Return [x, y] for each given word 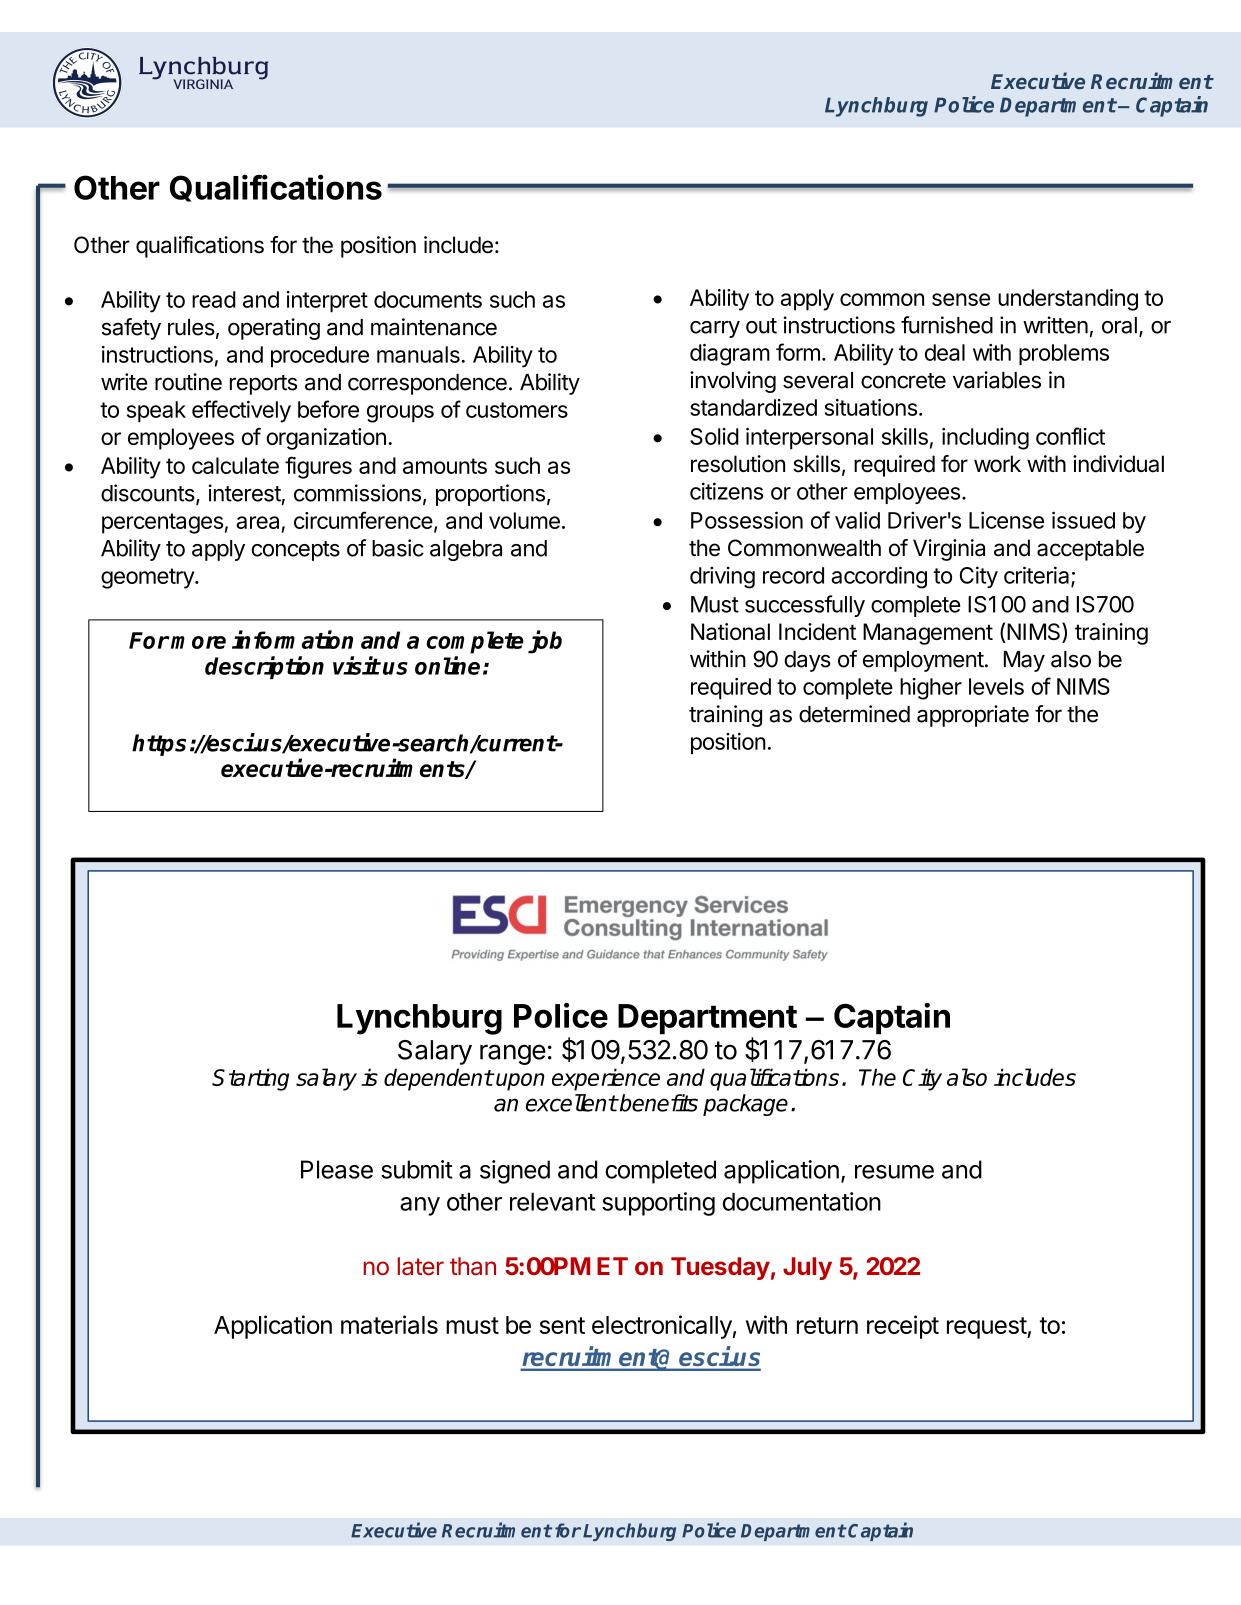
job [545, 642]
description [264, 667]
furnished [947, 325]
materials [389, 1324]
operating [274, 329]
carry [715, 329]
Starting [250, 1079]
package [745, 1105]
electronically [662, 1327]
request [987, 1328]
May [1024, 661]
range [513, 1054]
